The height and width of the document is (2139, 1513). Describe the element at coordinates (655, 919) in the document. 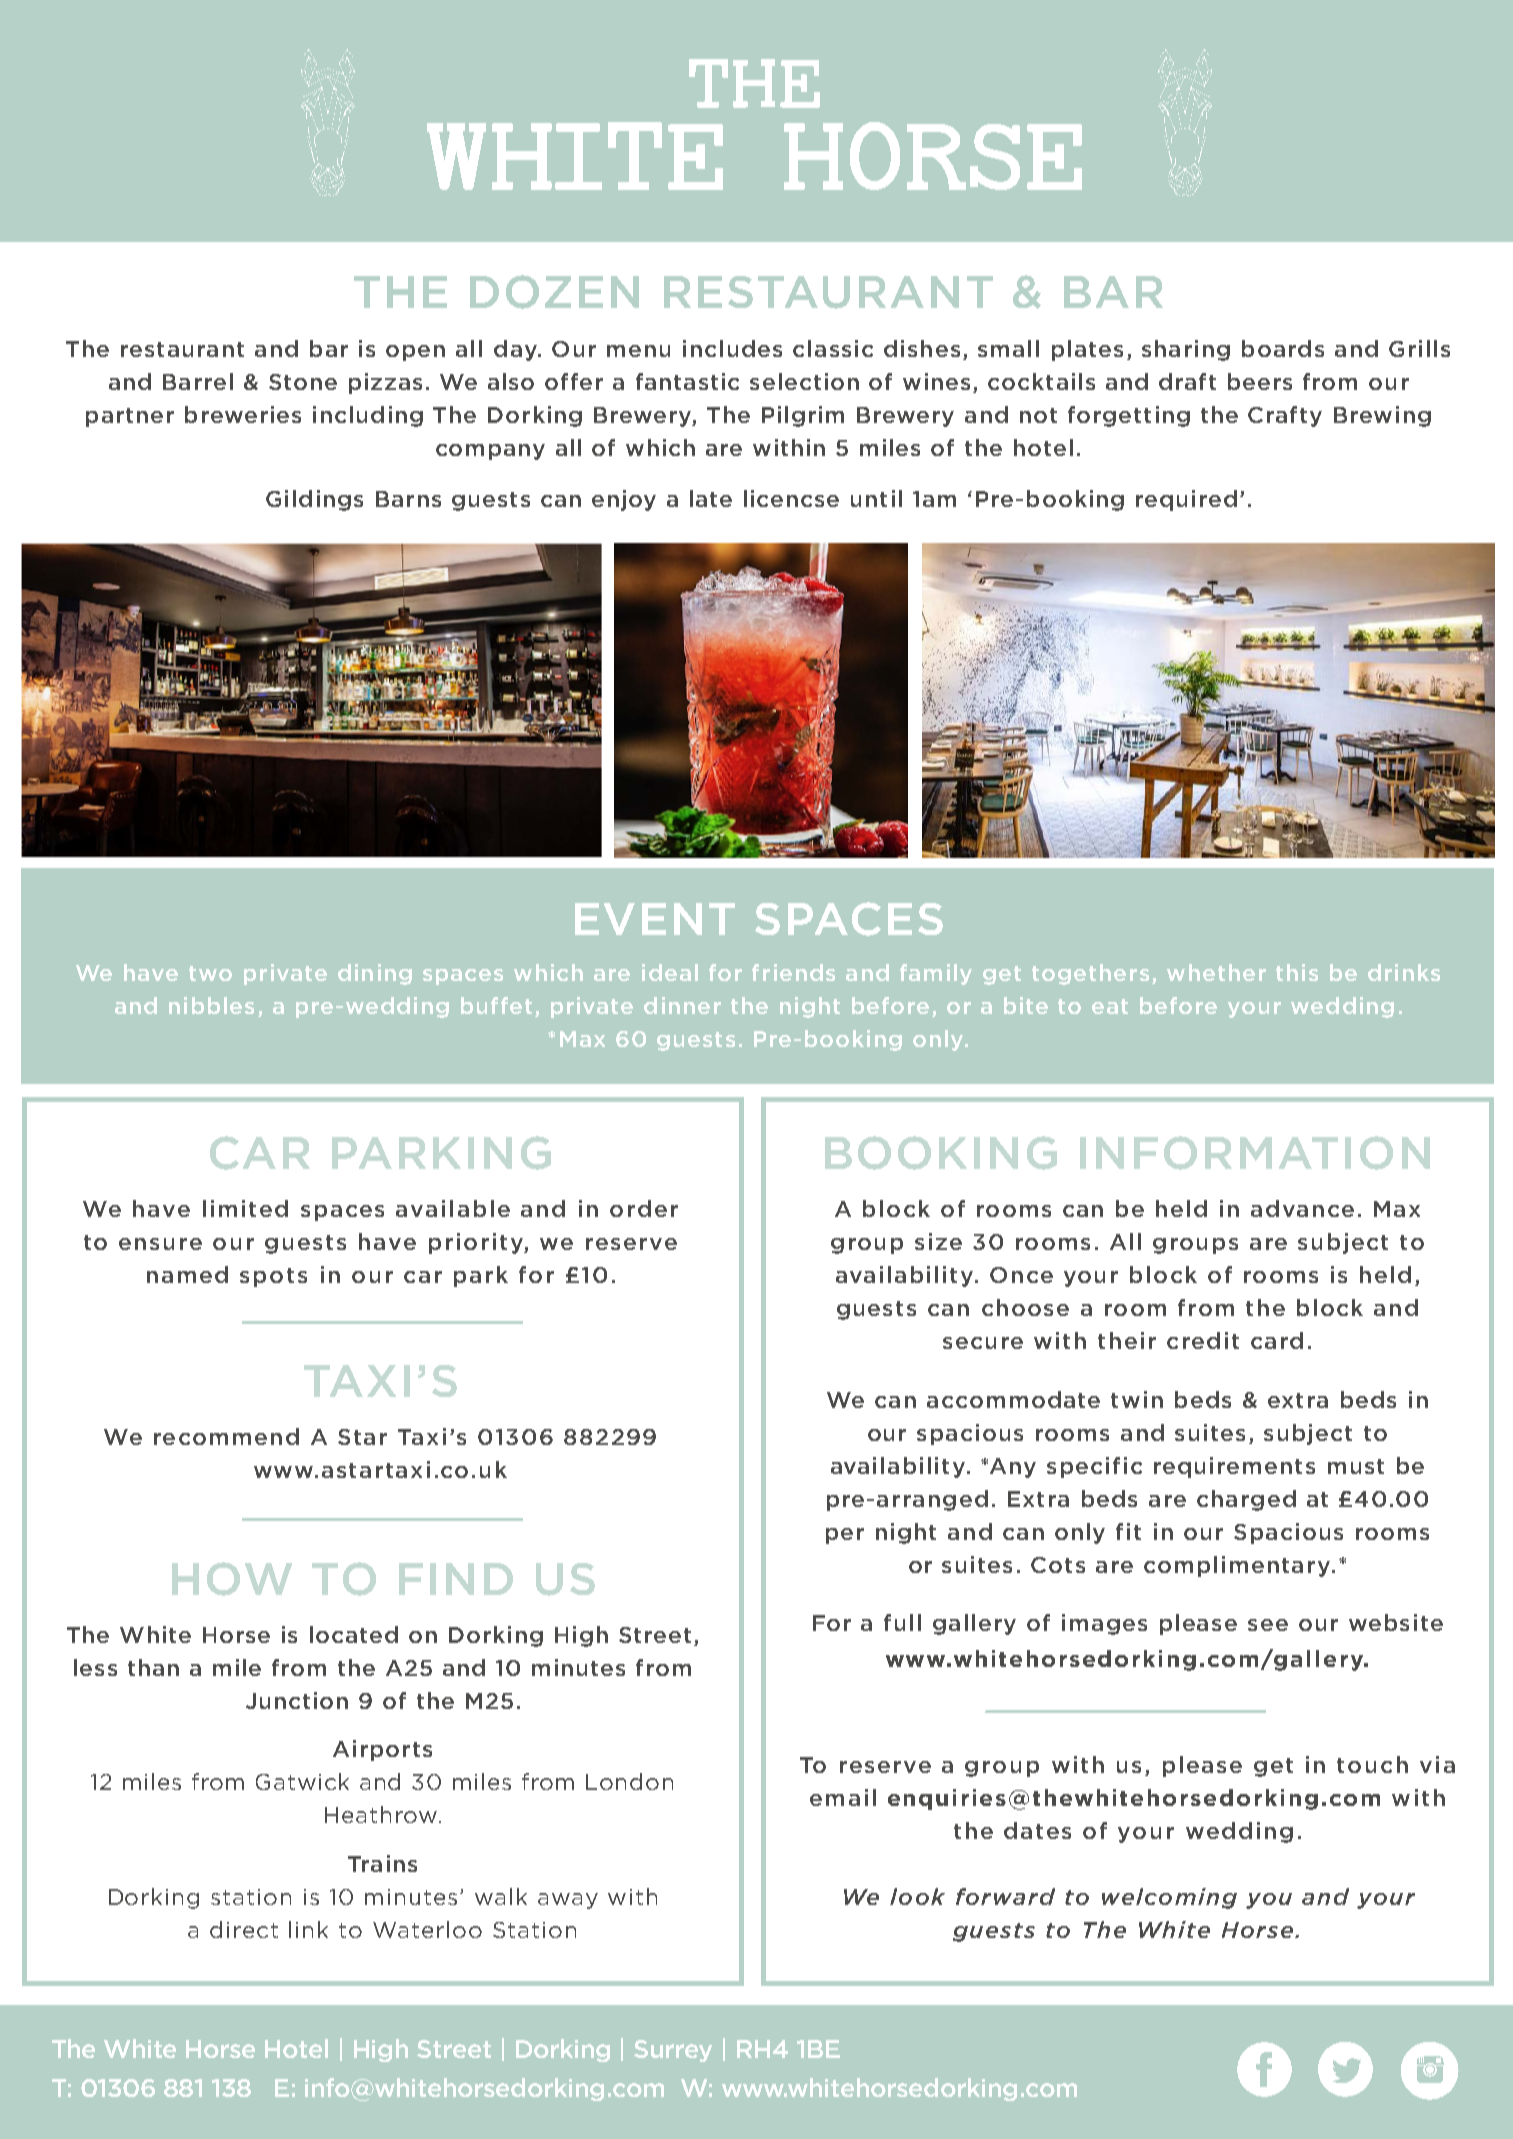

I see `EVENT` at that location.
